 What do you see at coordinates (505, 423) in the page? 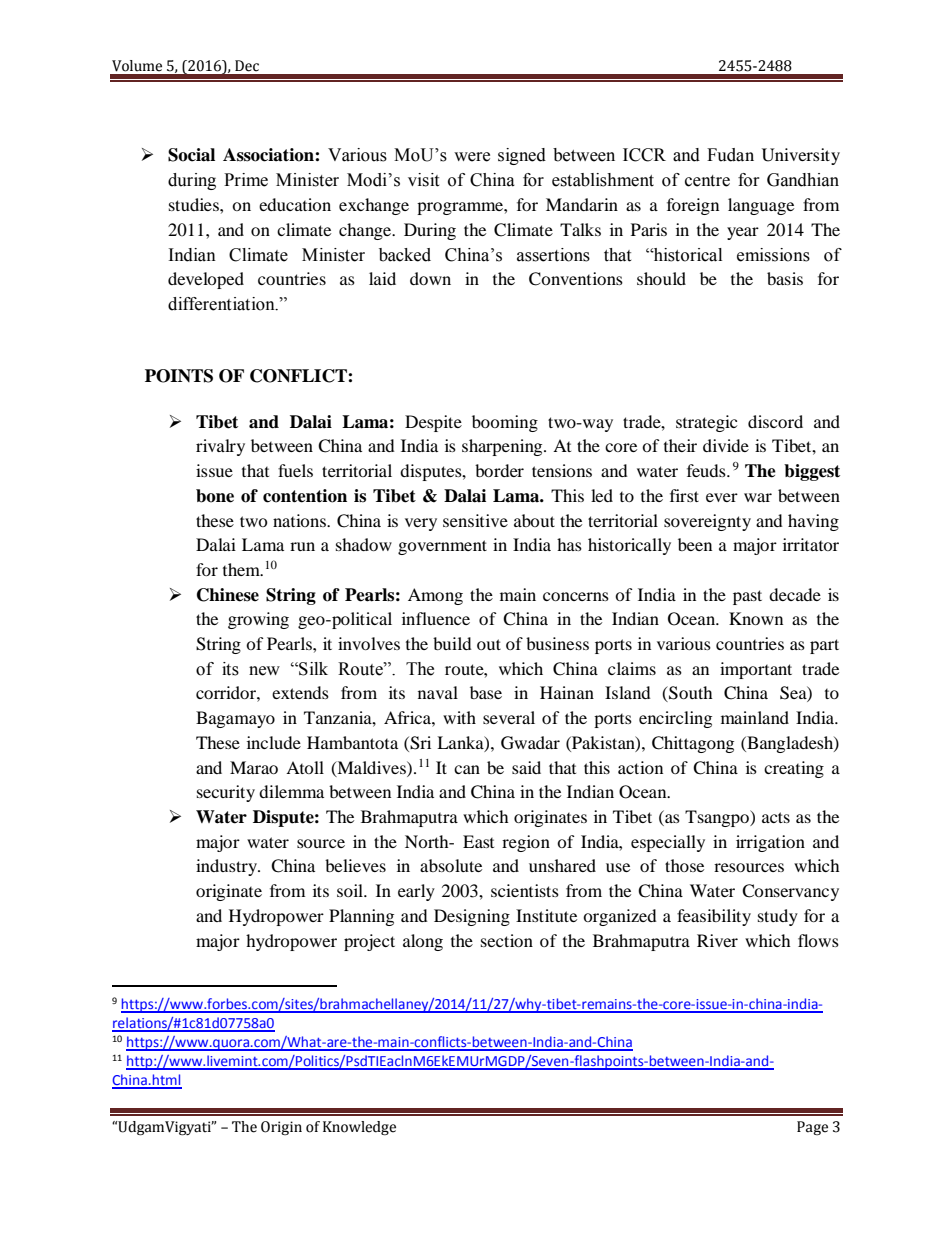
I see `booming` at bounding box center [505, 423].
